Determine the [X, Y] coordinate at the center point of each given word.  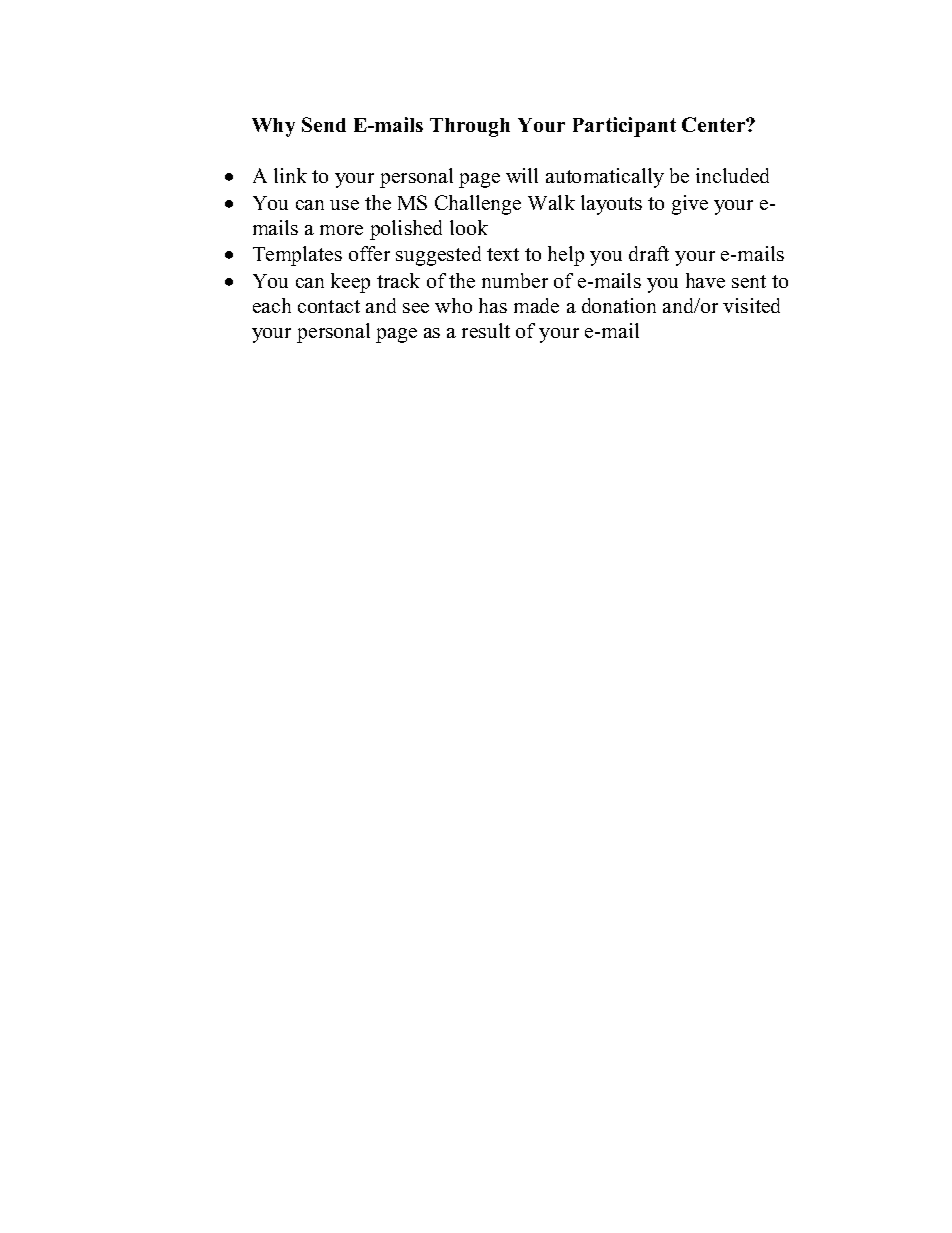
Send [324, 124]
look [469, 227]
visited [751, 305]
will [522, 175]
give [690, 205]
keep [350, 283]
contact [329, 306]
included [732, 175]
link [290, 175]
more [341, 230]
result [486, 330]
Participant [624, 127]
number [515, 280]
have [705, 280]
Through [470, 127]
